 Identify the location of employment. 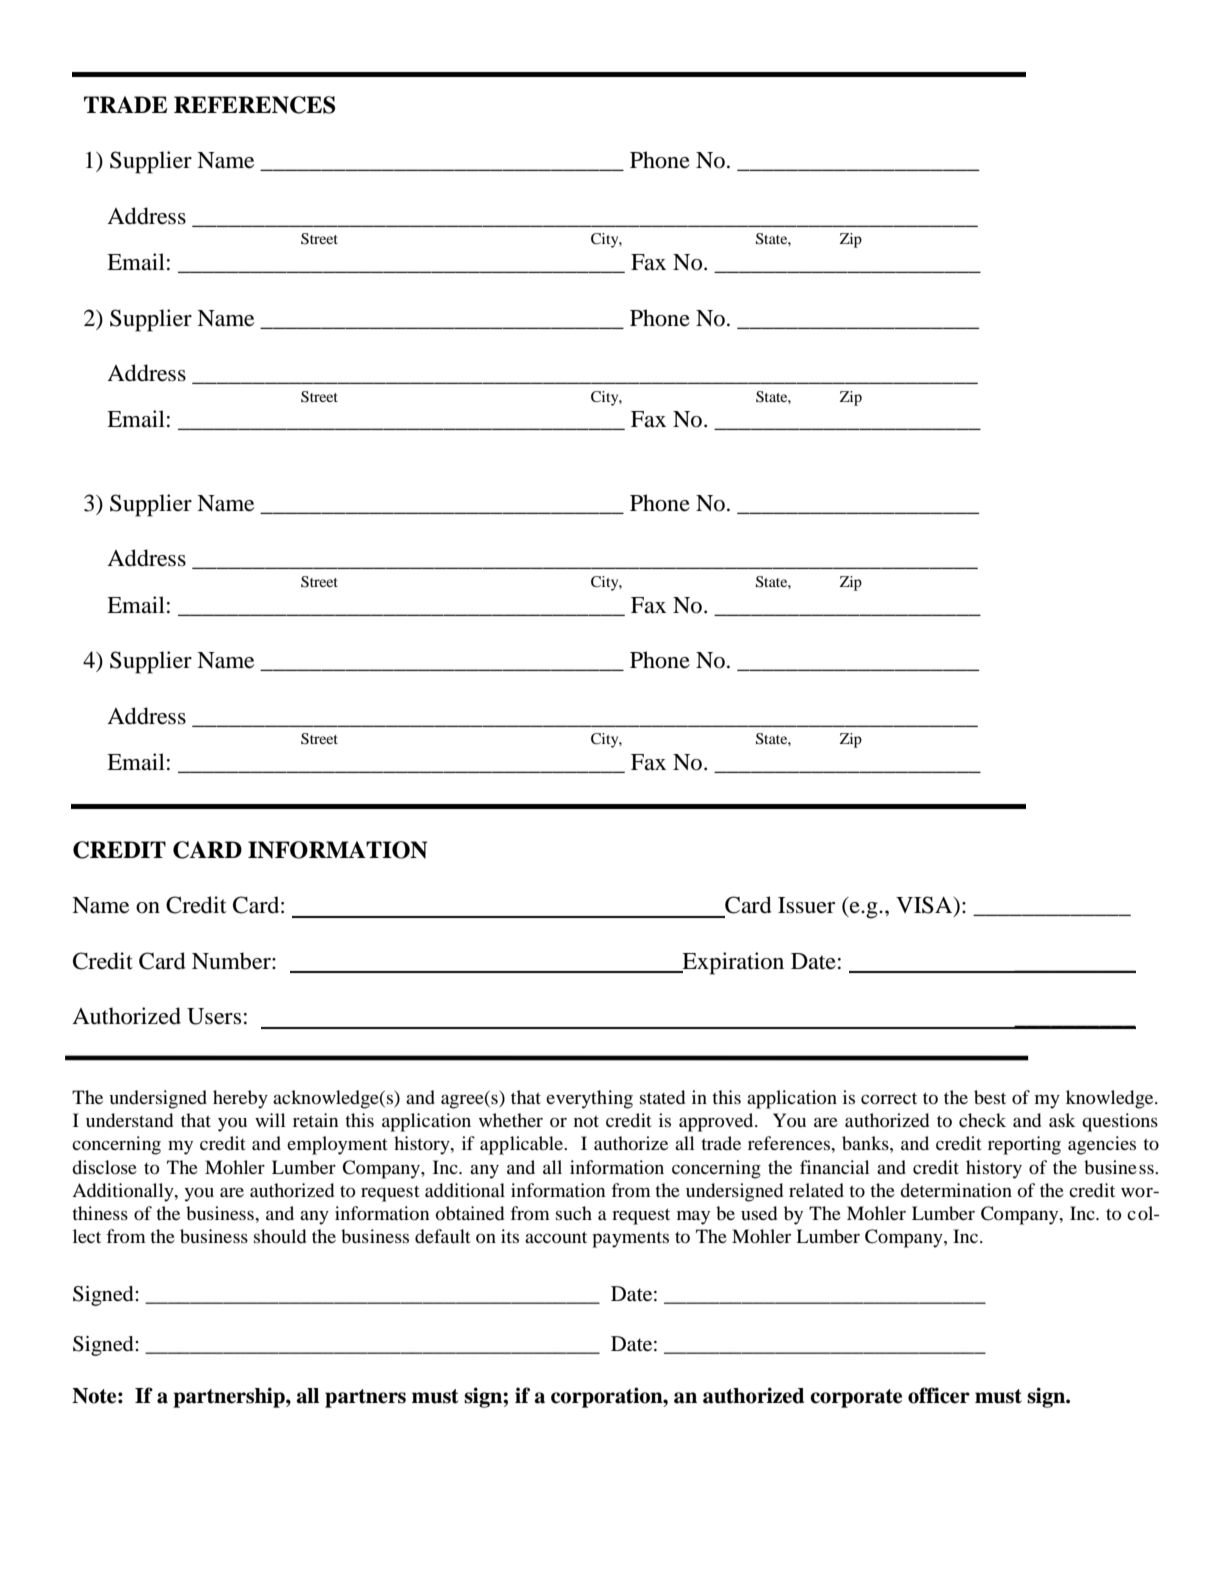
(337, 1145).
